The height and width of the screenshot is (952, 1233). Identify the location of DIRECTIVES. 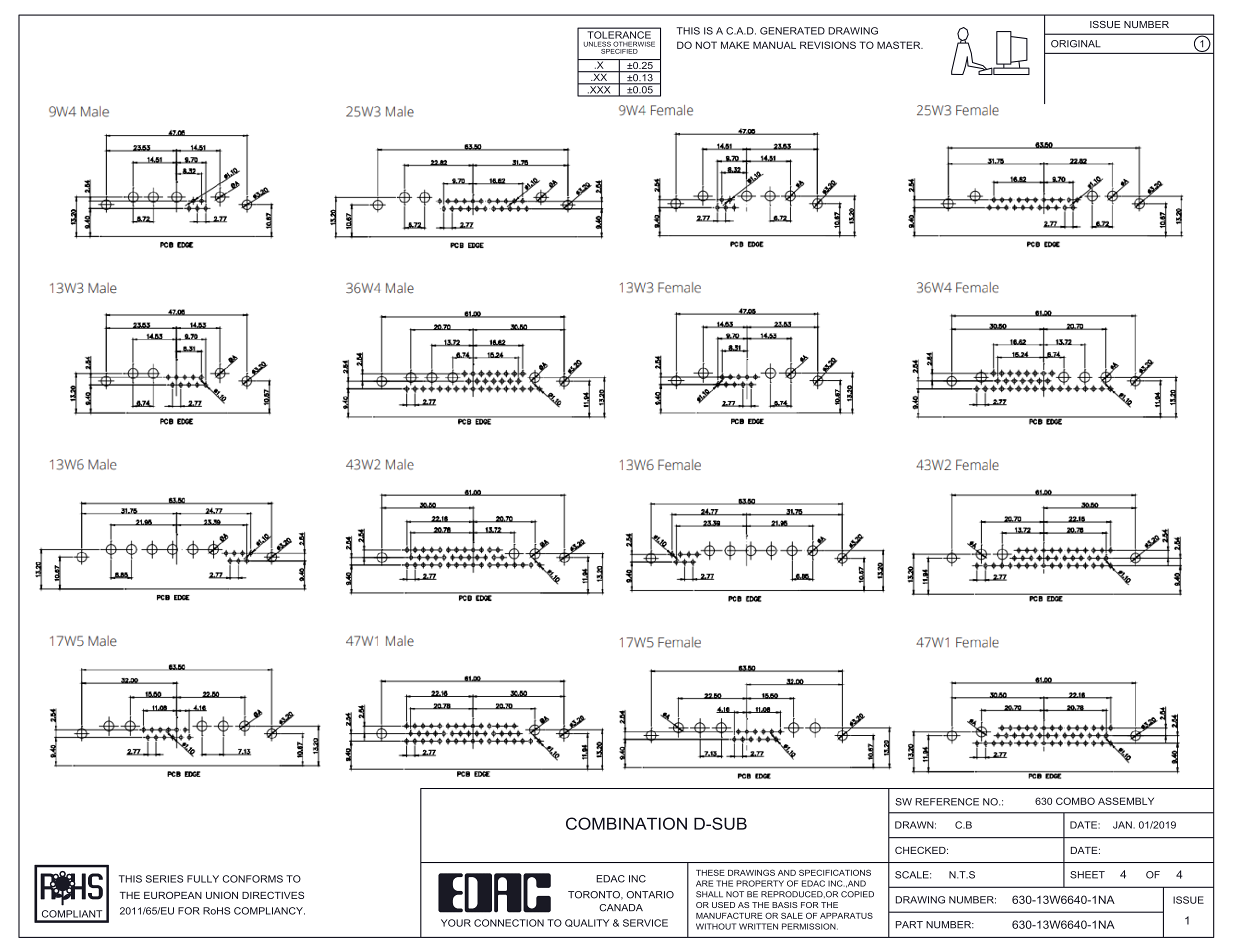
(273, 895).
